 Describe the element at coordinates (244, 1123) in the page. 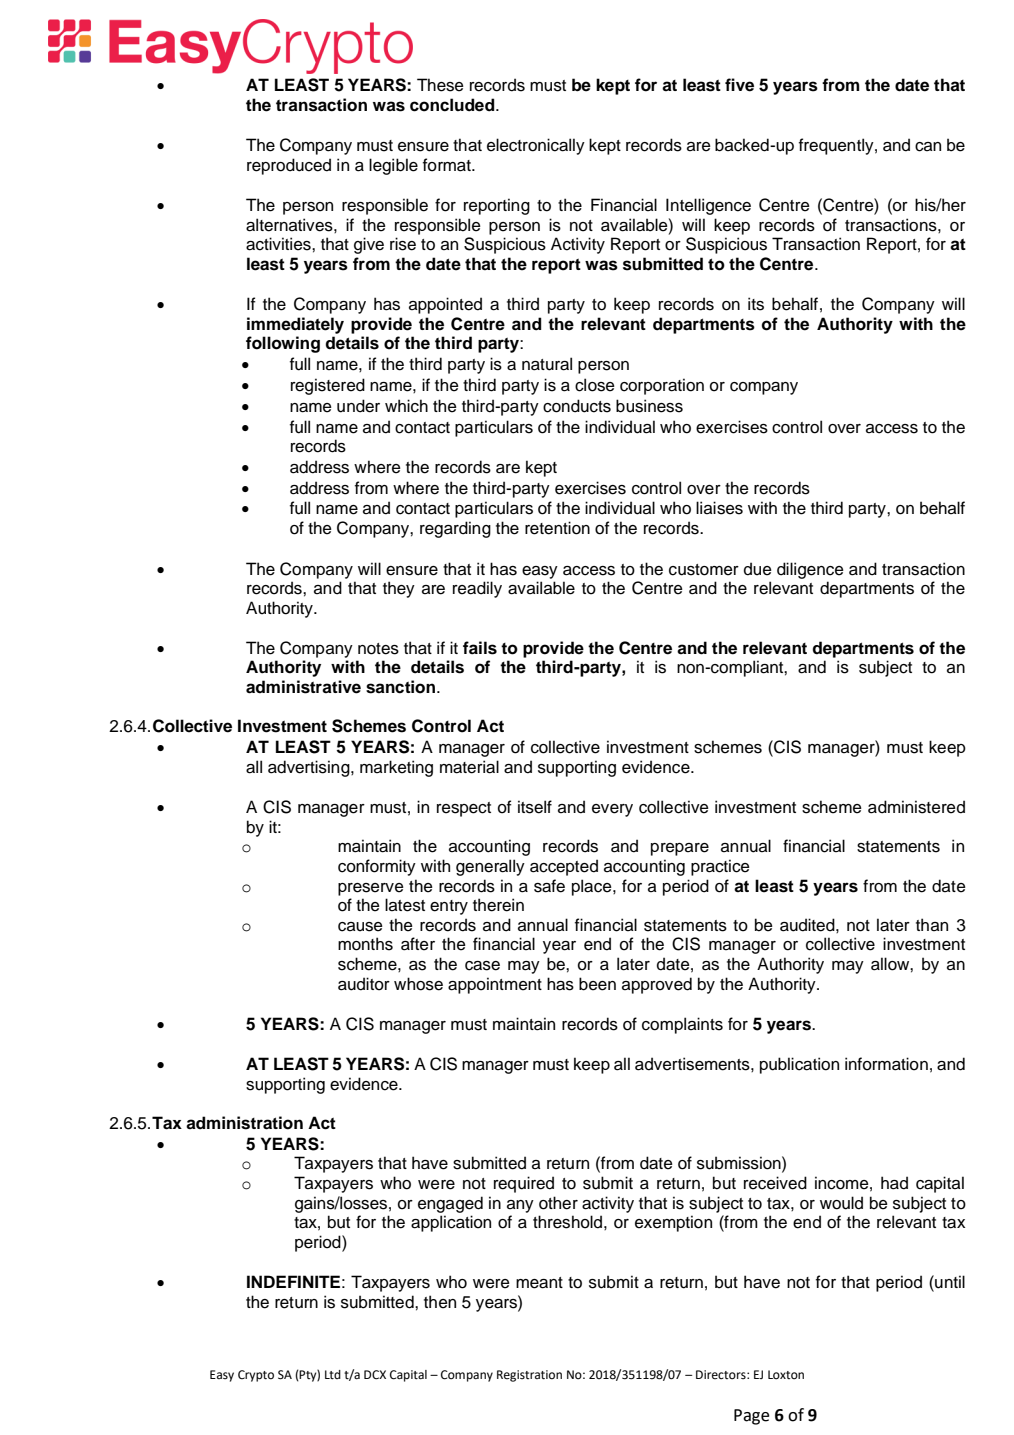

I see `administration` at that location.
